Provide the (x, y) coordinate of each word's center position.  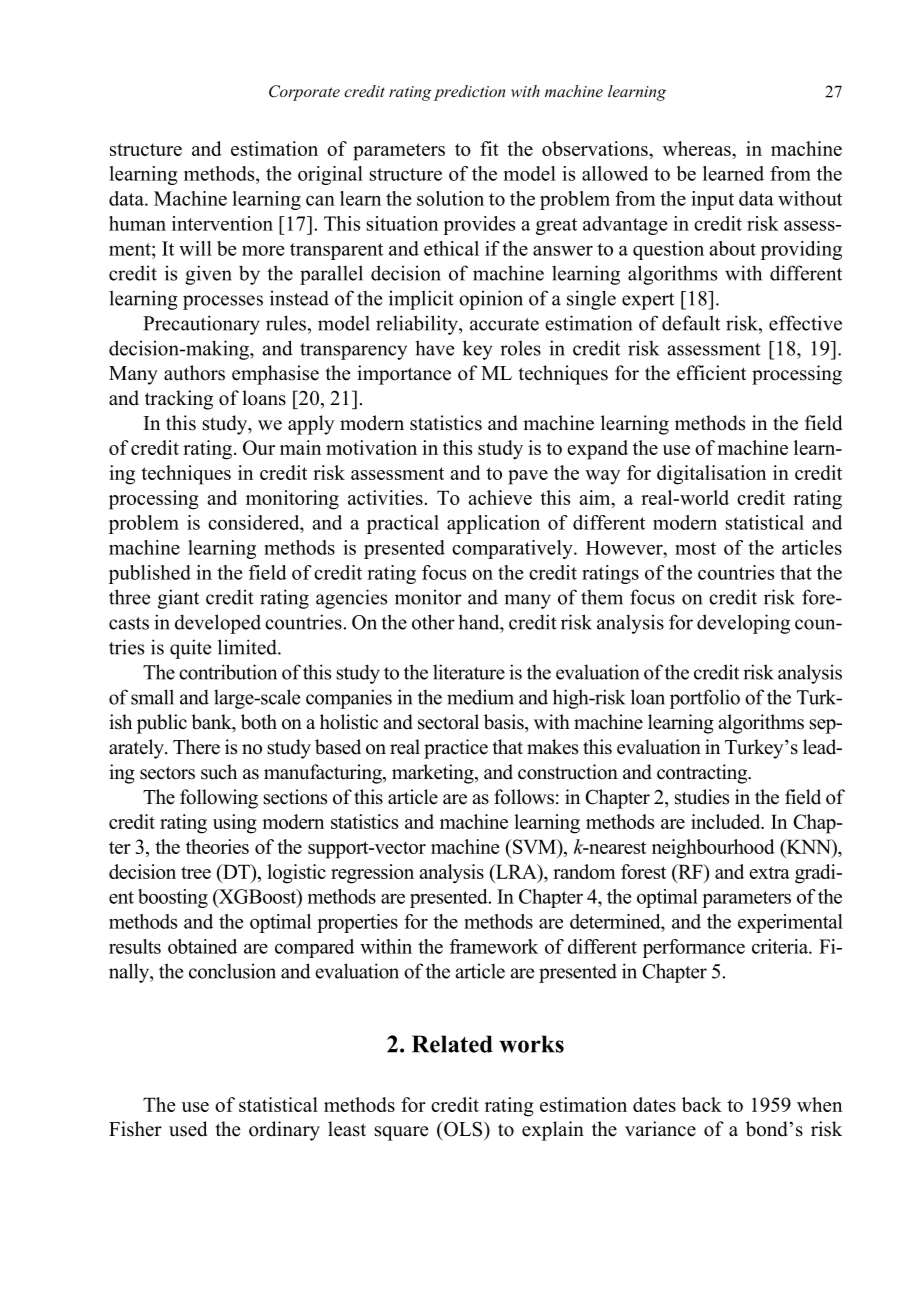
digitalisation (711, 475)
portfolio (705, 699)
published (150, 574)
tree (196, 872)
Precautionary (201, 325)
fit (489, 148)
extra (769, 872)
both (259, 722)
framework (494, 946)
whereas (698, 148)
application (493, 524)
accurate (504, 324)
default (691, 323)
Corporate (304, 93)
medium (480, 697)
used (188, 1129)
